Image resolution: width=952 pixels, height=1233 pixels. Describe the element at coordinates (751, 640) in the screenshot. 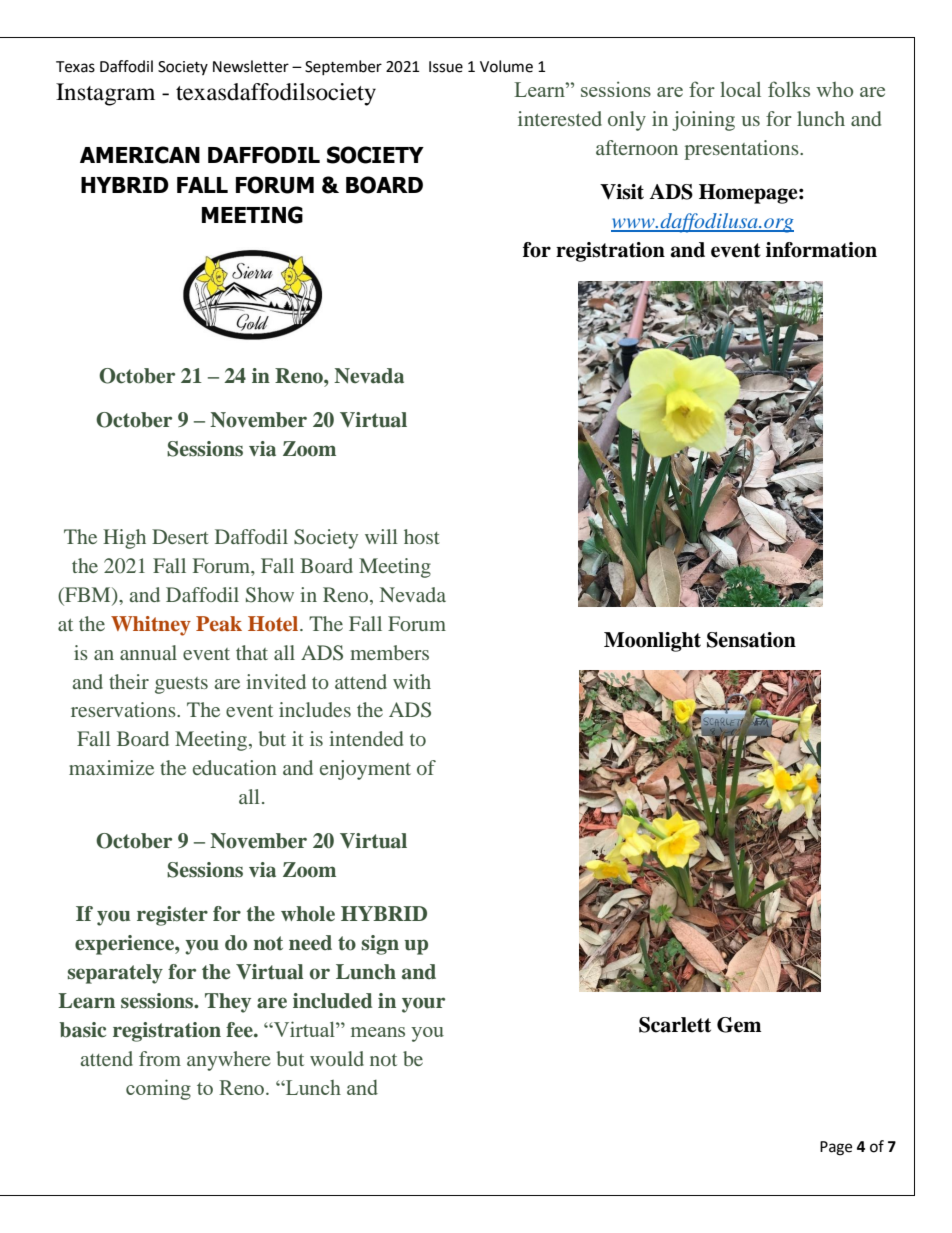

I see `Sensation` at that location.
